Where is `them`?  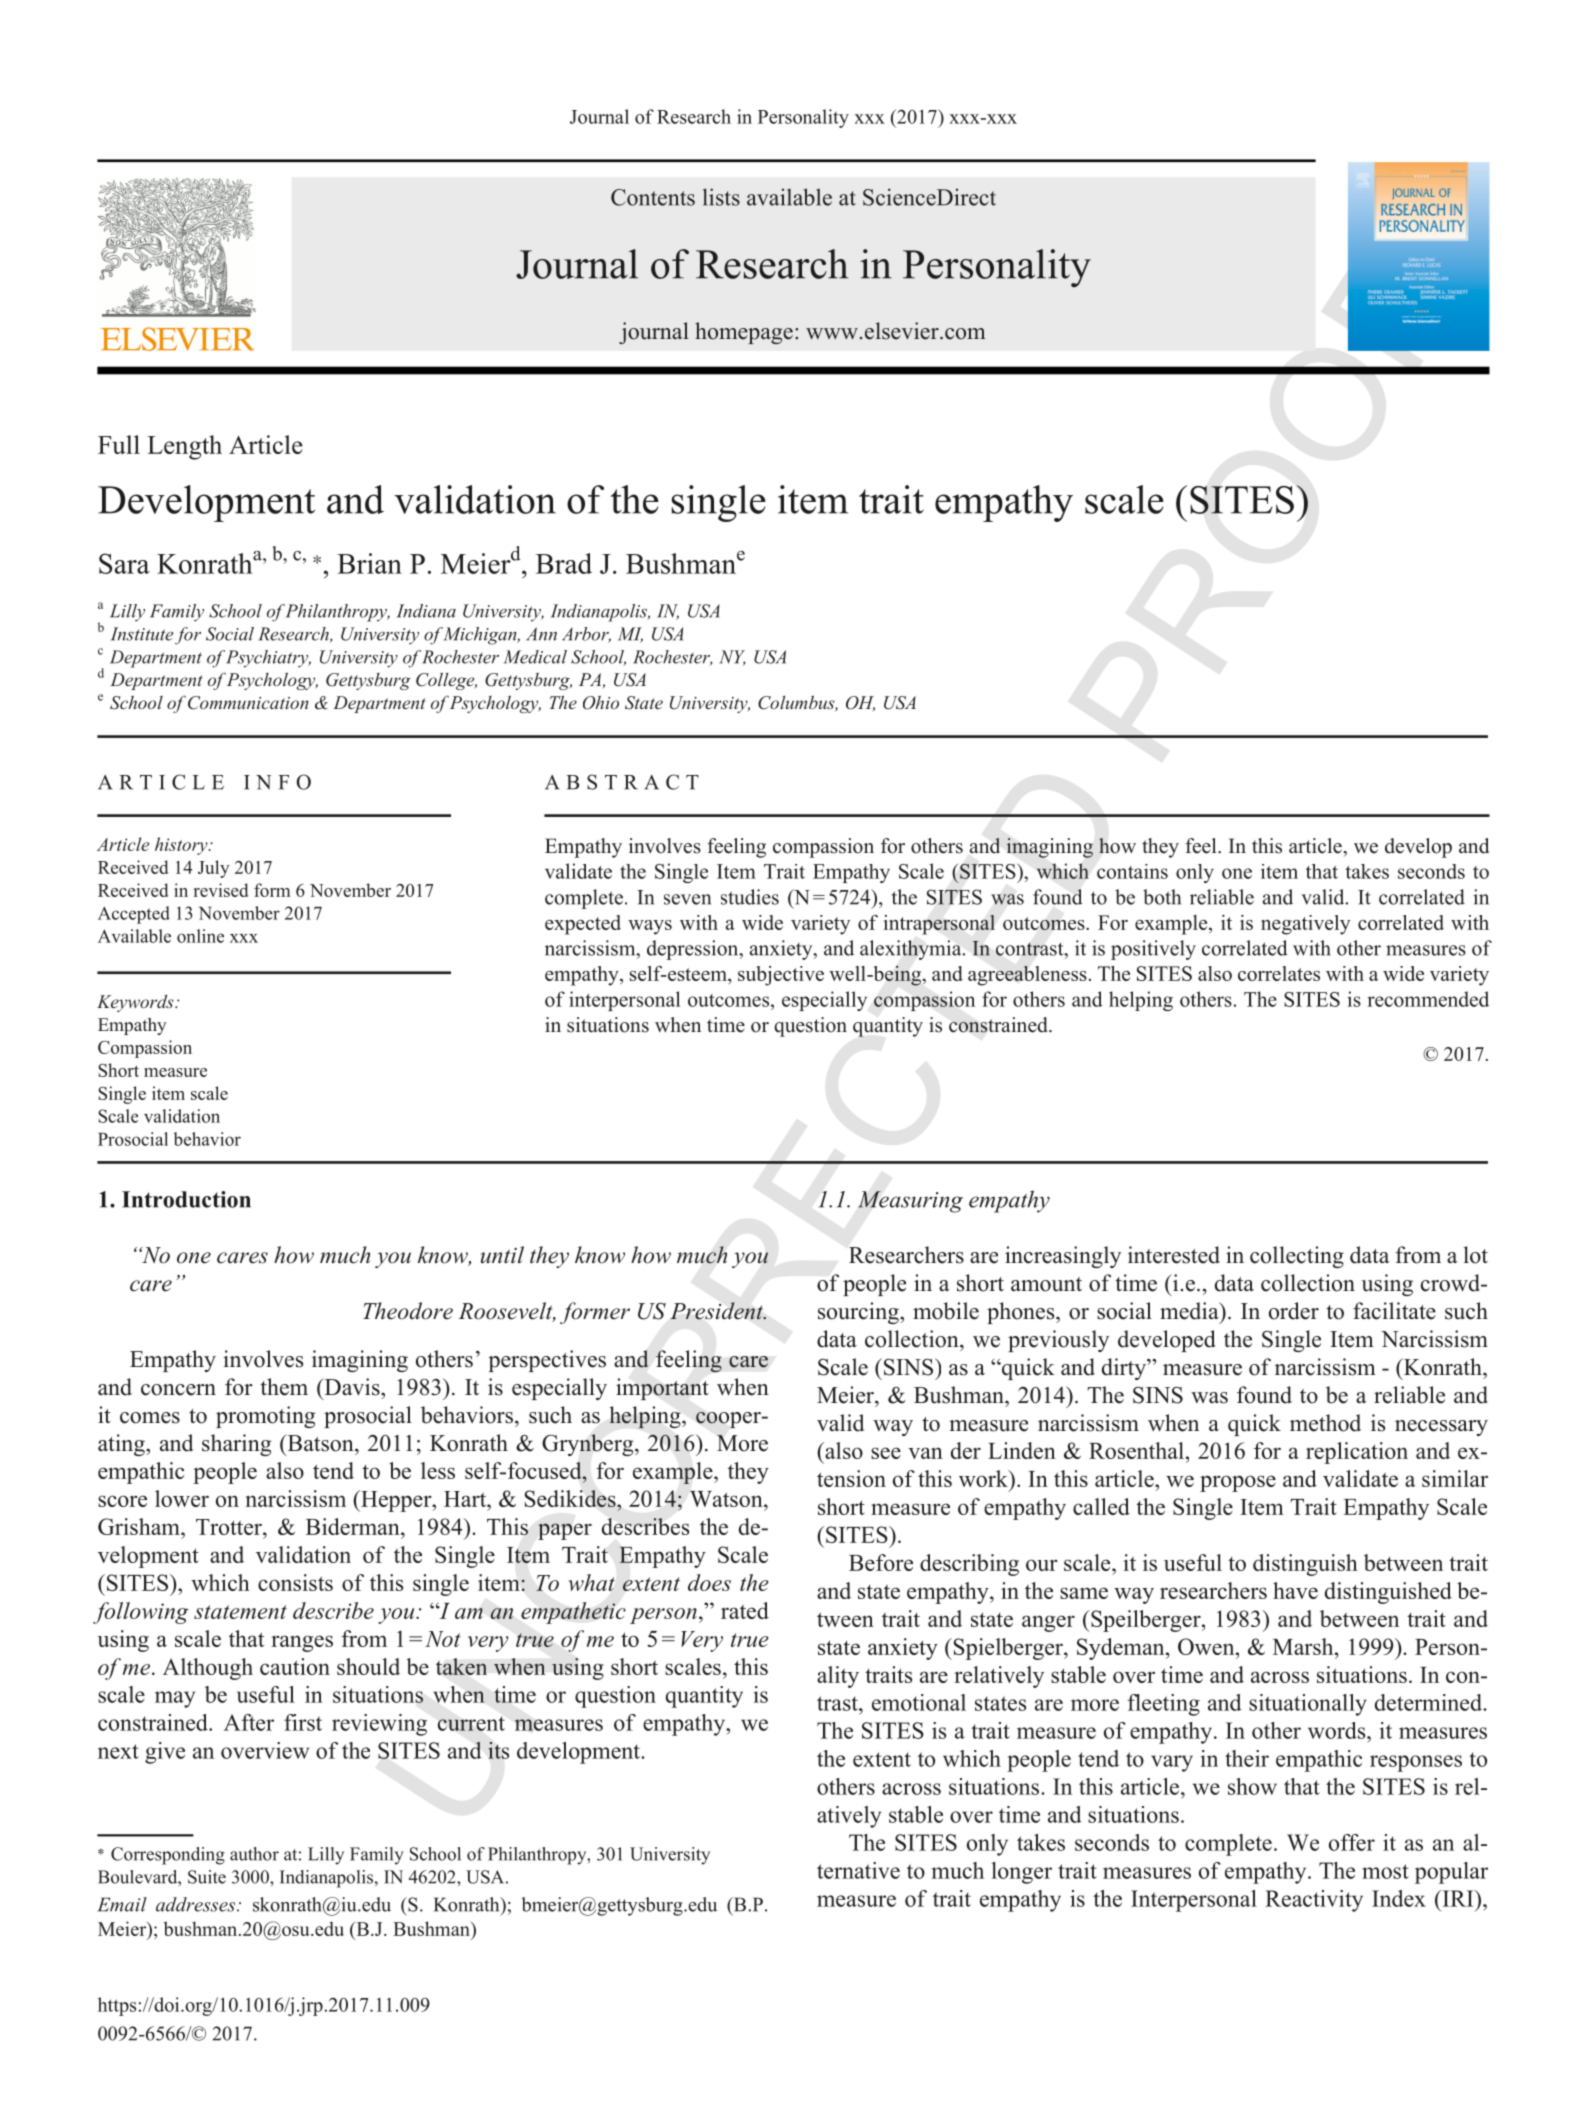 them is located at coordinates (284, 1387).
